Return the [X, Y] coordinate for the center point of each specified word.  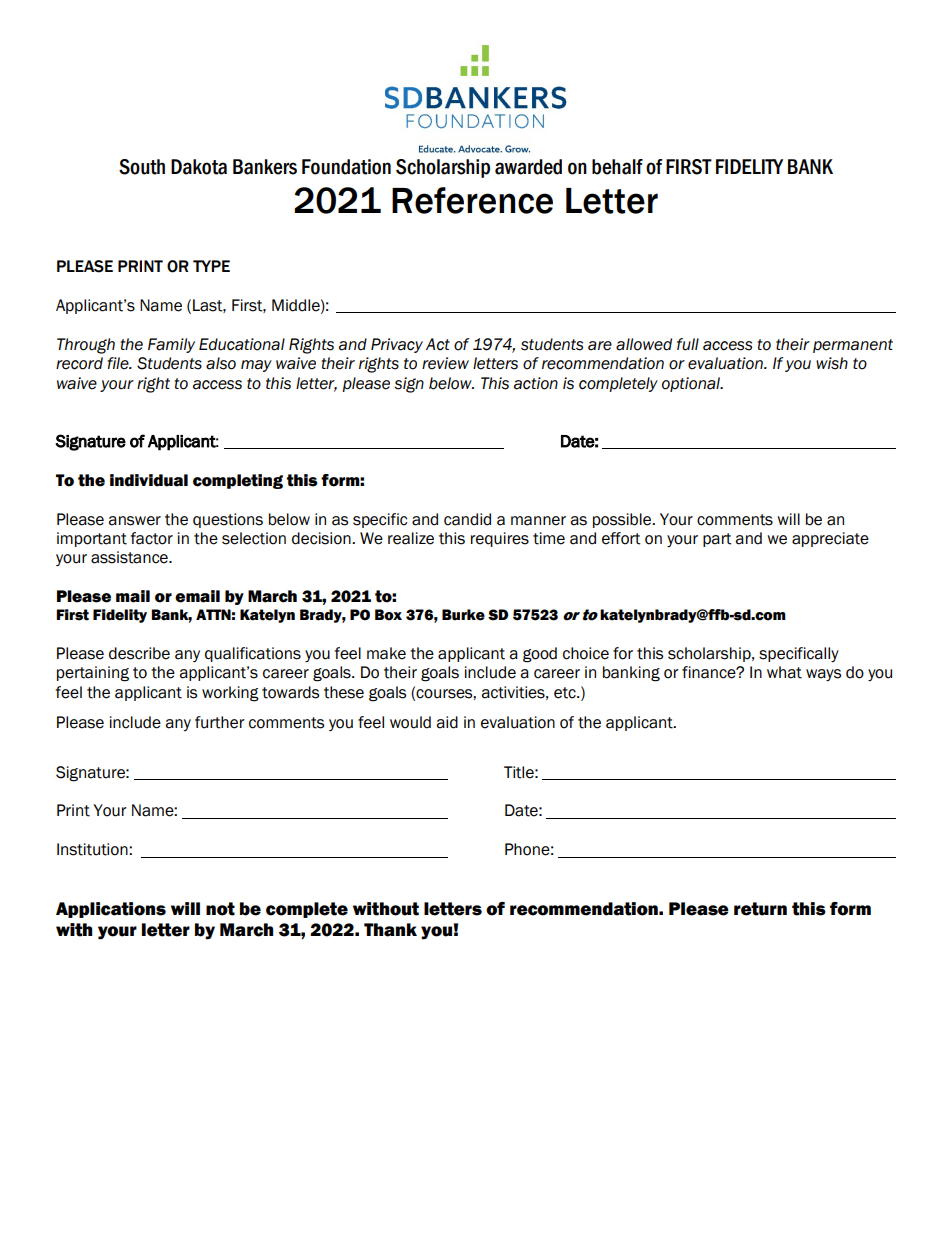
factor [151, 538]
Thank [390, 930]
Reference [472, 200]
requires [500, 539]
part [717, 540]
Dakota [199, 167]
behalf [617, 167]
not [220, 909]
